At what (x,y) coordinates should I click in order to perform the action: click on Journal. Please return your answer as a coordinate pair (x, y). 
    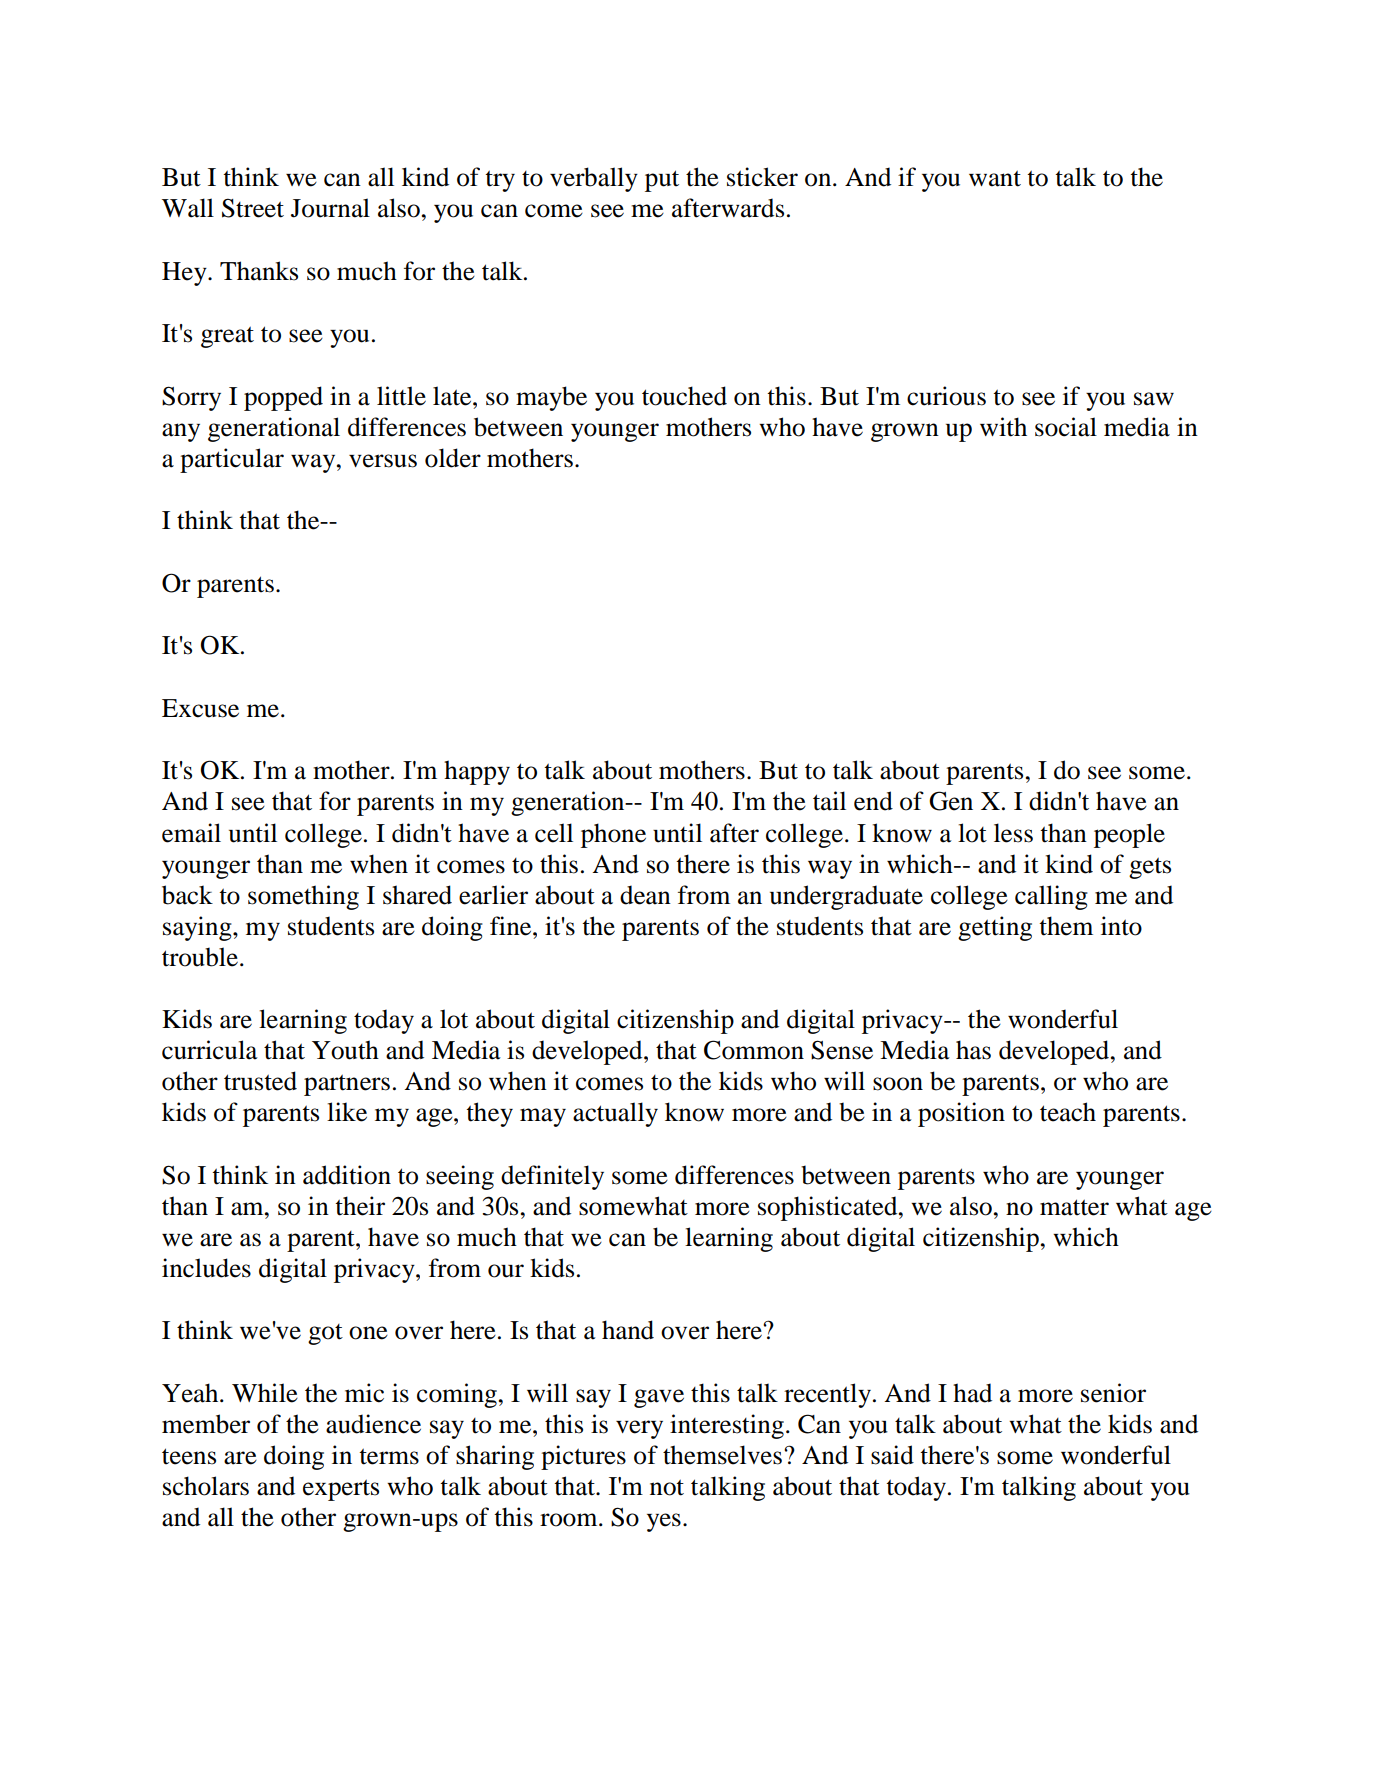
    Looking at the image, I should click on (330, 208).
